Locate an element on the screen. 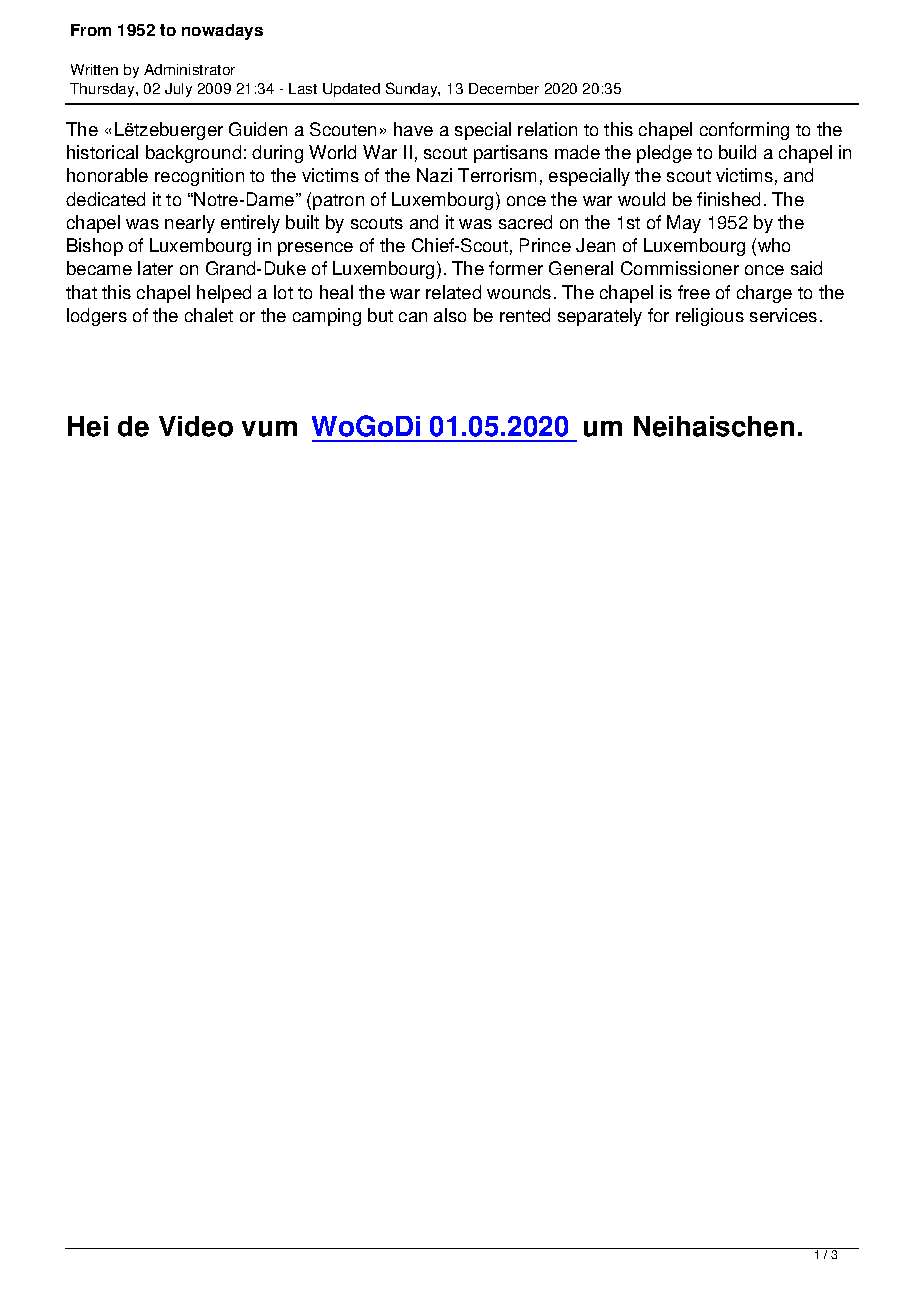 The image size is (924, 1308). can is located at coordinates (413, 317).
